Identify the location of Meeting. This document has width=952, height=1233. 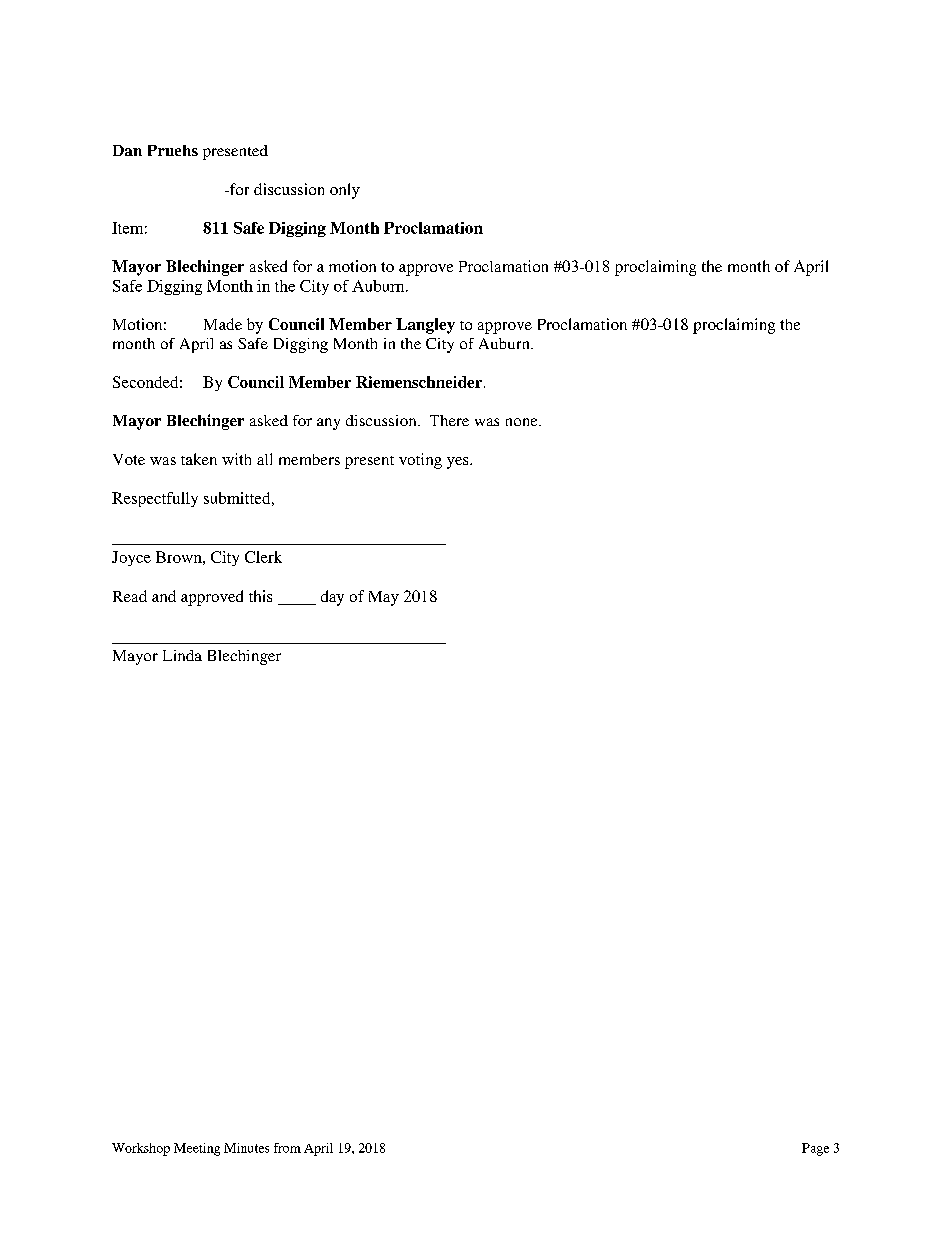
(197, 1149).
